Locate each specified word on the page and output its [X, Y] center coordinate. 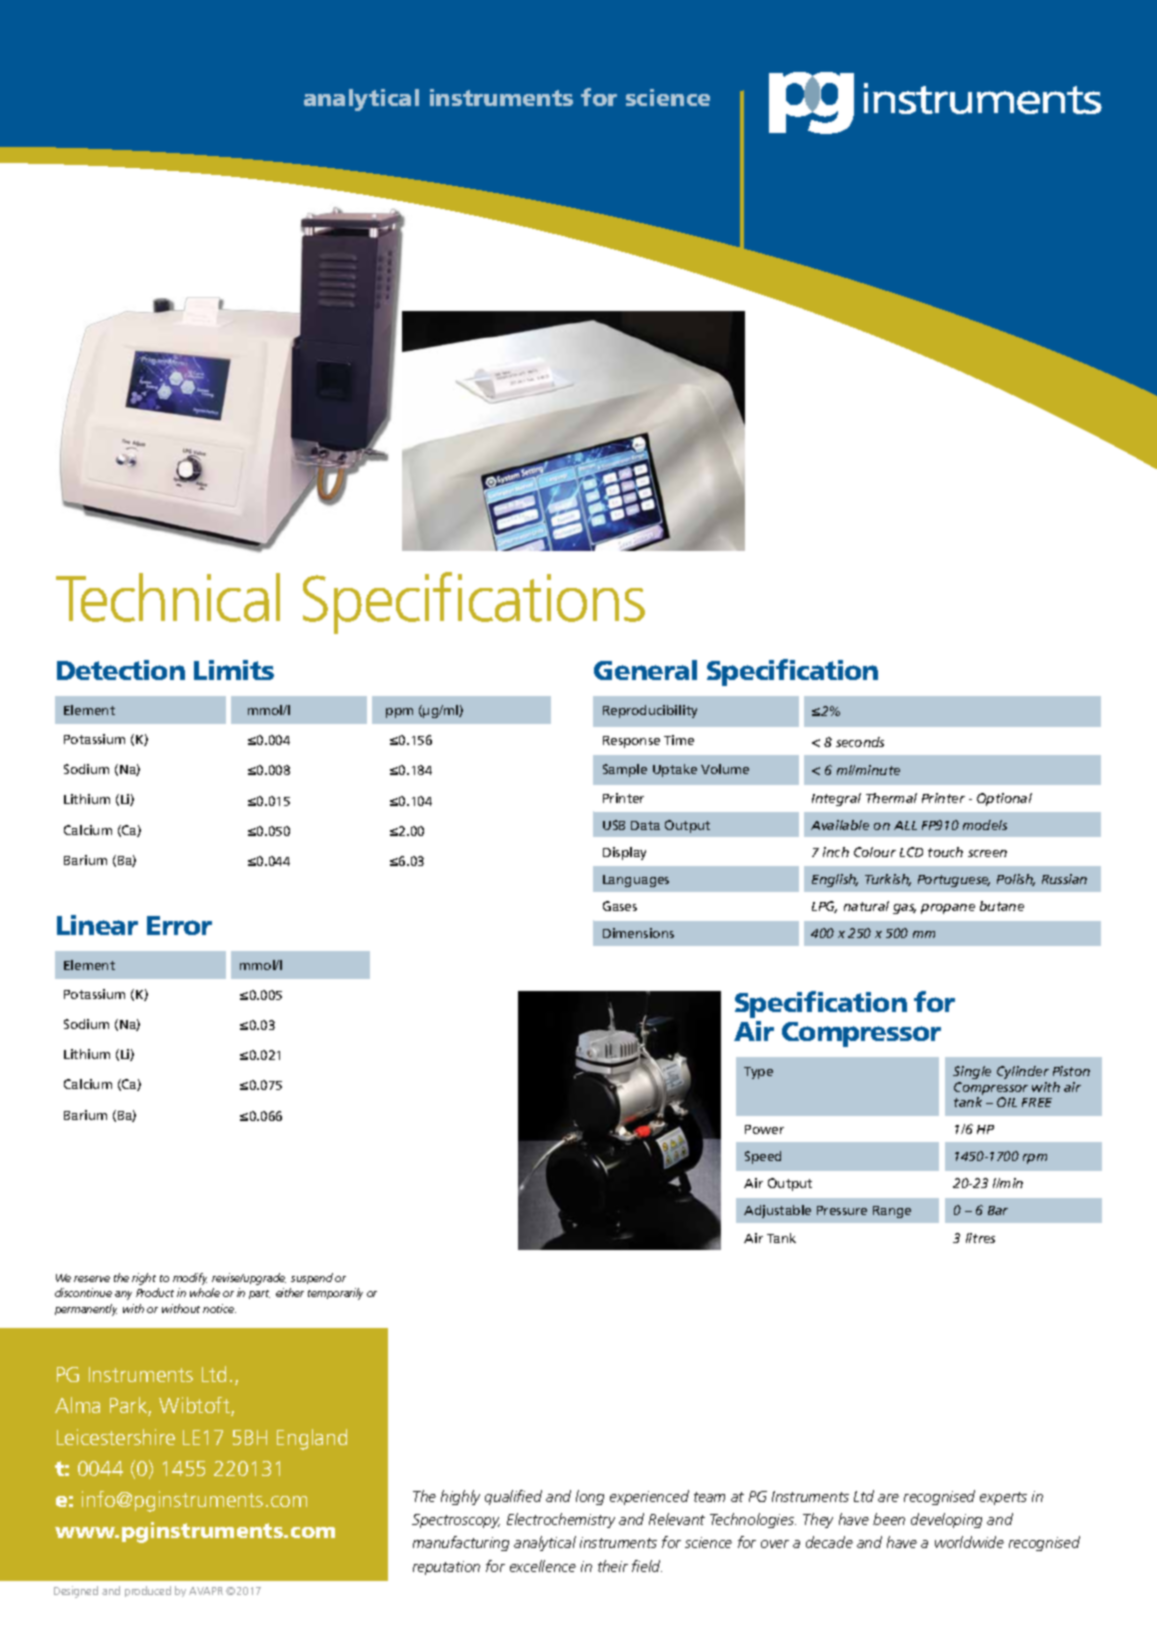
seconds [860, 742]
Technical [168, 597]
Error [179, 925]
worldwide [969, 1542]
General [645, 670]
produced [148, 1591]
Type [758, 1073]
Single [972, 1072]
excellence [543, 1566]
